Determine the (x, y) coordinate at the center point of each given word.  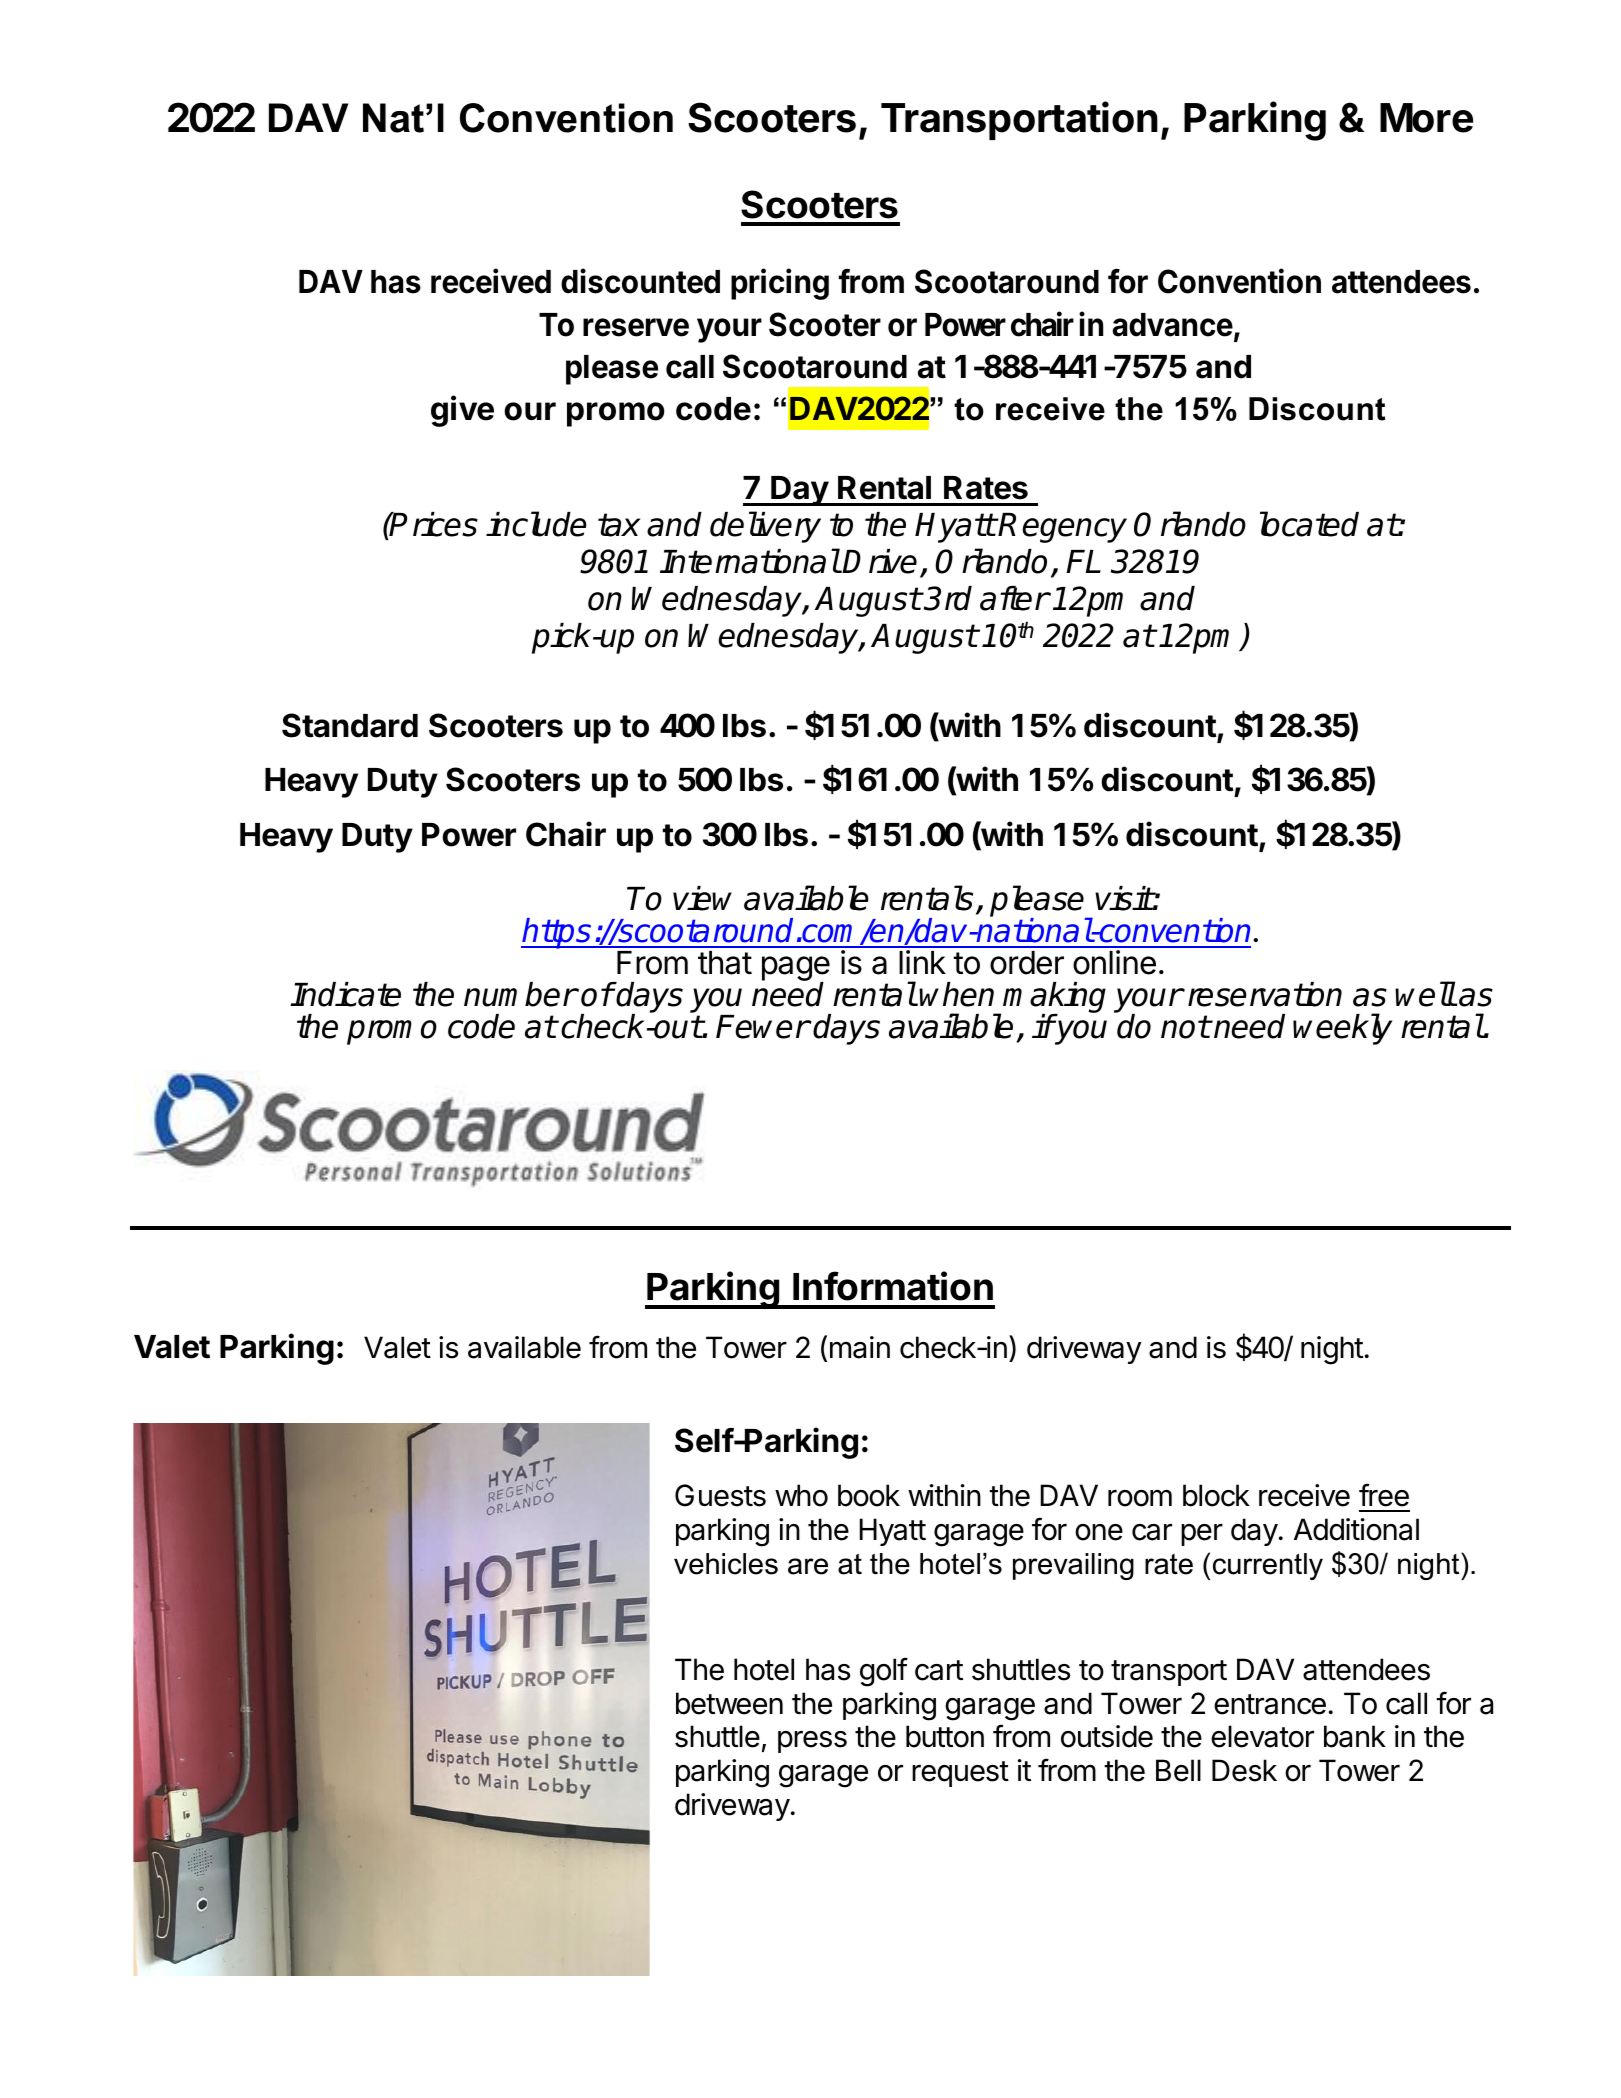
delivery (765, 527)
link (922, 962)
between (729, 1703)
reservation (1265, 994)
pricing (780, 284)
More (1426, 118)
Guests (720, 1495)
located (1309, 524)
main (860, 1347)
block (1216, 1495)
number (520, 994)
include (536, 524)
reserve (636, 327)
